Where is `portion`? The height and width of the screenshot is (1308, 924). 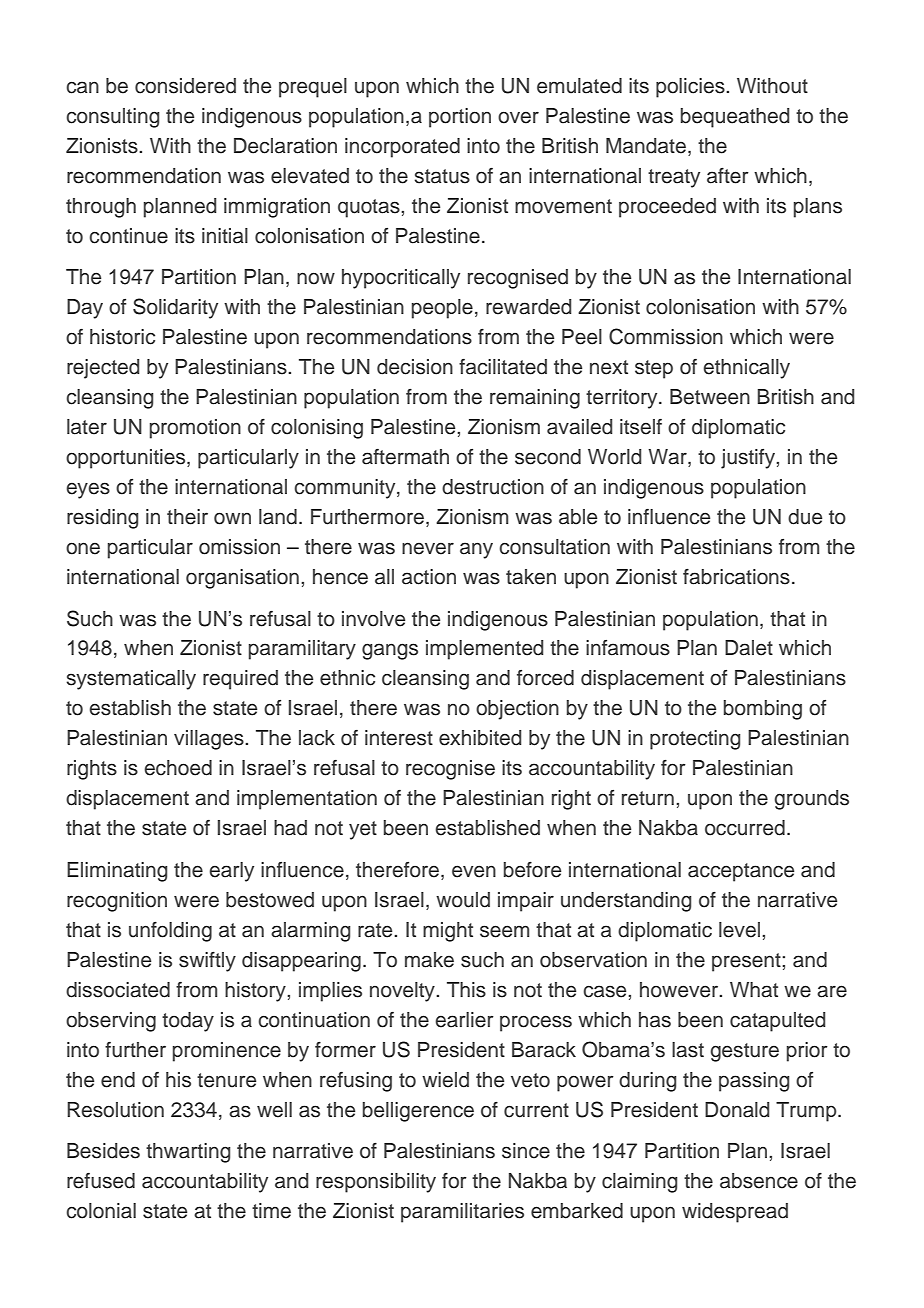 portion is located at coordinates (460, 118).
